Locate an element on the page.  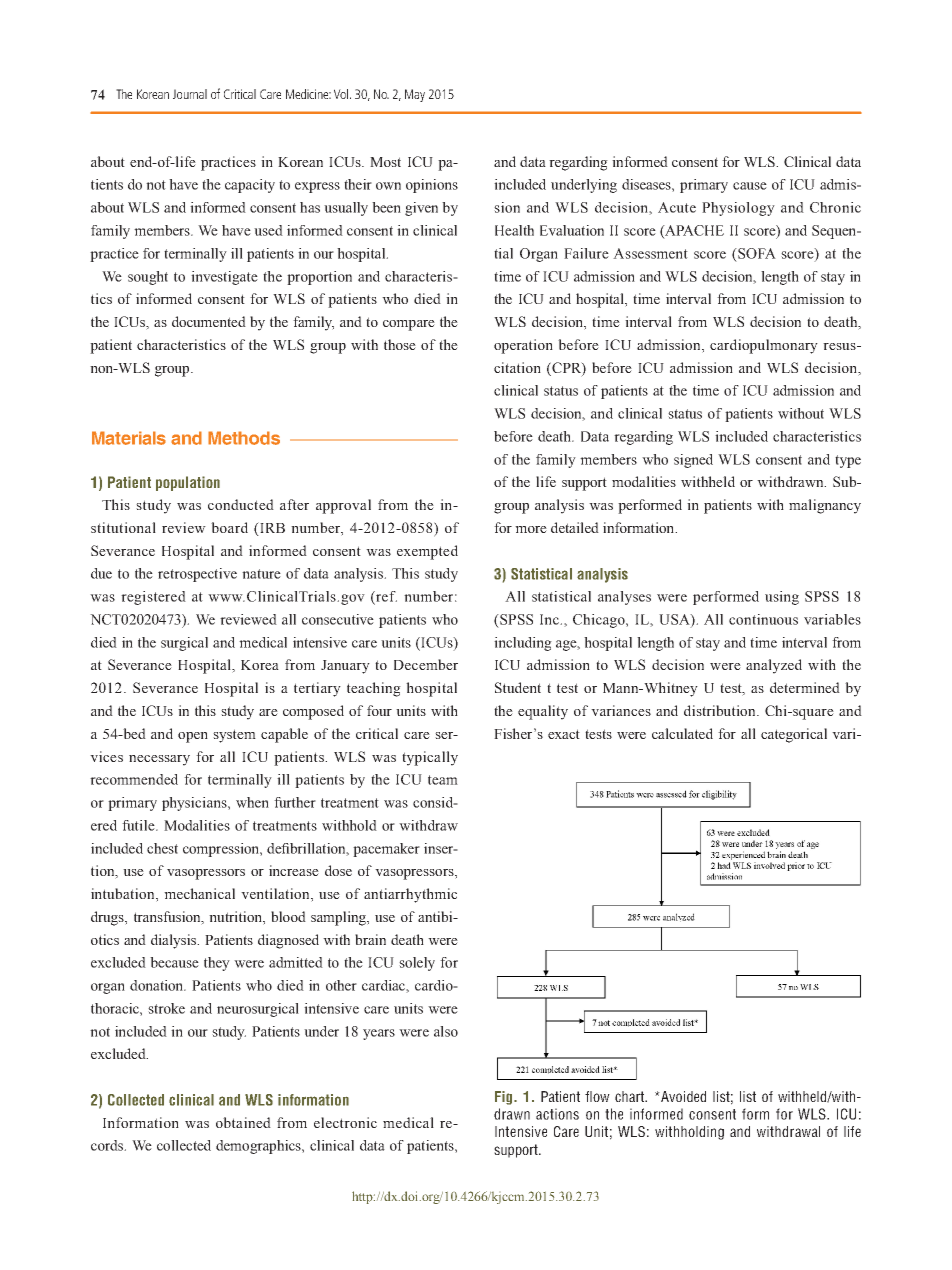
documented is located at coordinates (209, 321).
